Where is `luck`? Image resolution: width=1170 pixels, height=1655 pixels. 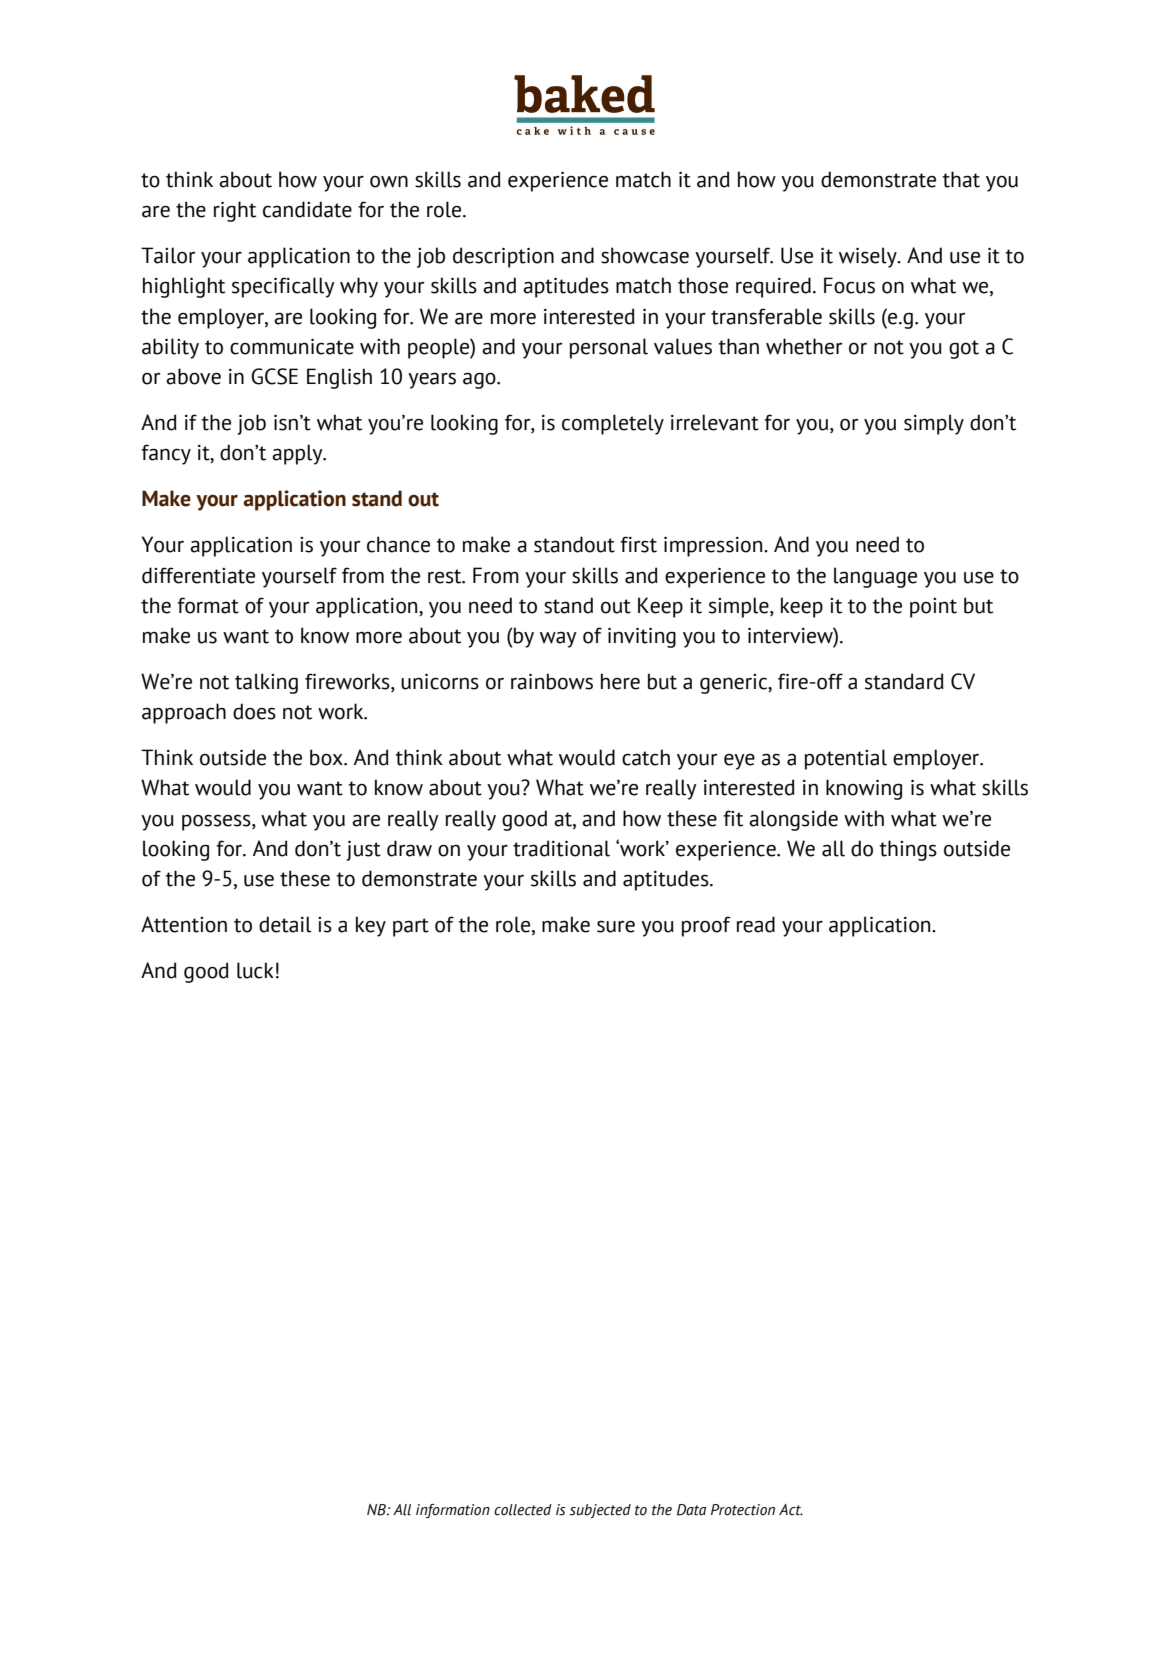
luck is located at coordinates (255, 970).
